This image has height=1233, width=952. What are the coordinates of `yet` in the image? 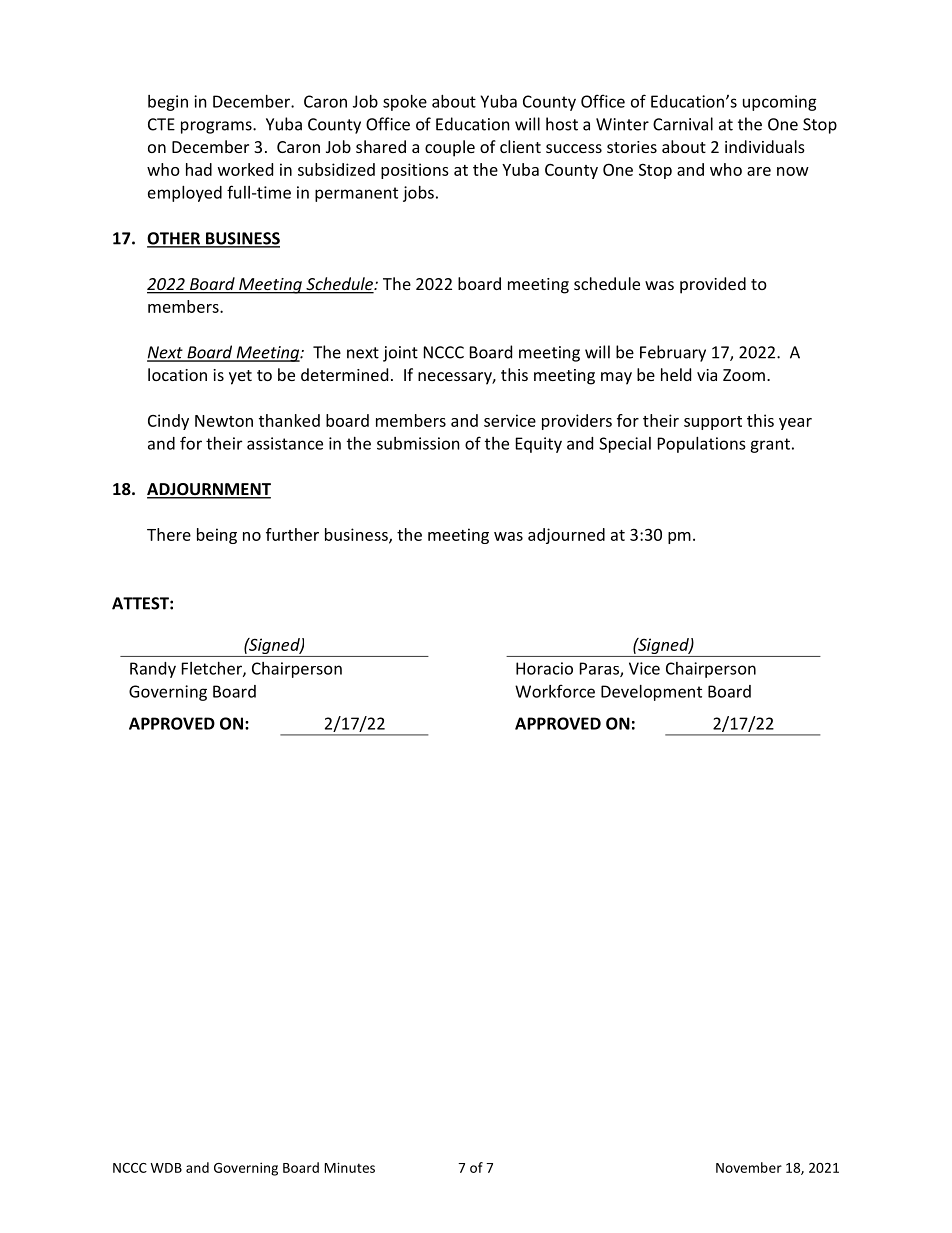 It's located at (240, 377).
